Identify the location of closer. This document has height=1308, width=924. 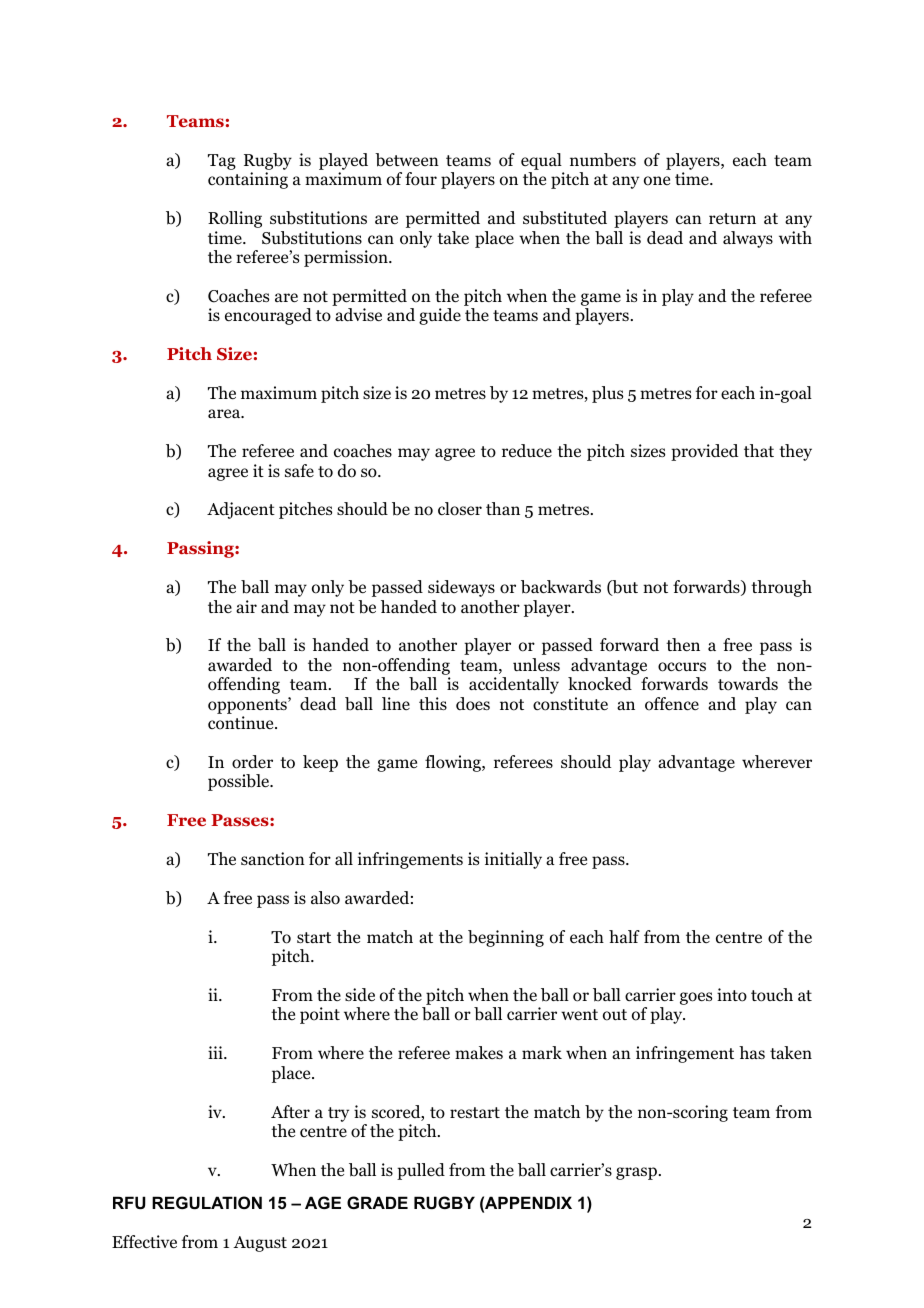
(460, 509).
